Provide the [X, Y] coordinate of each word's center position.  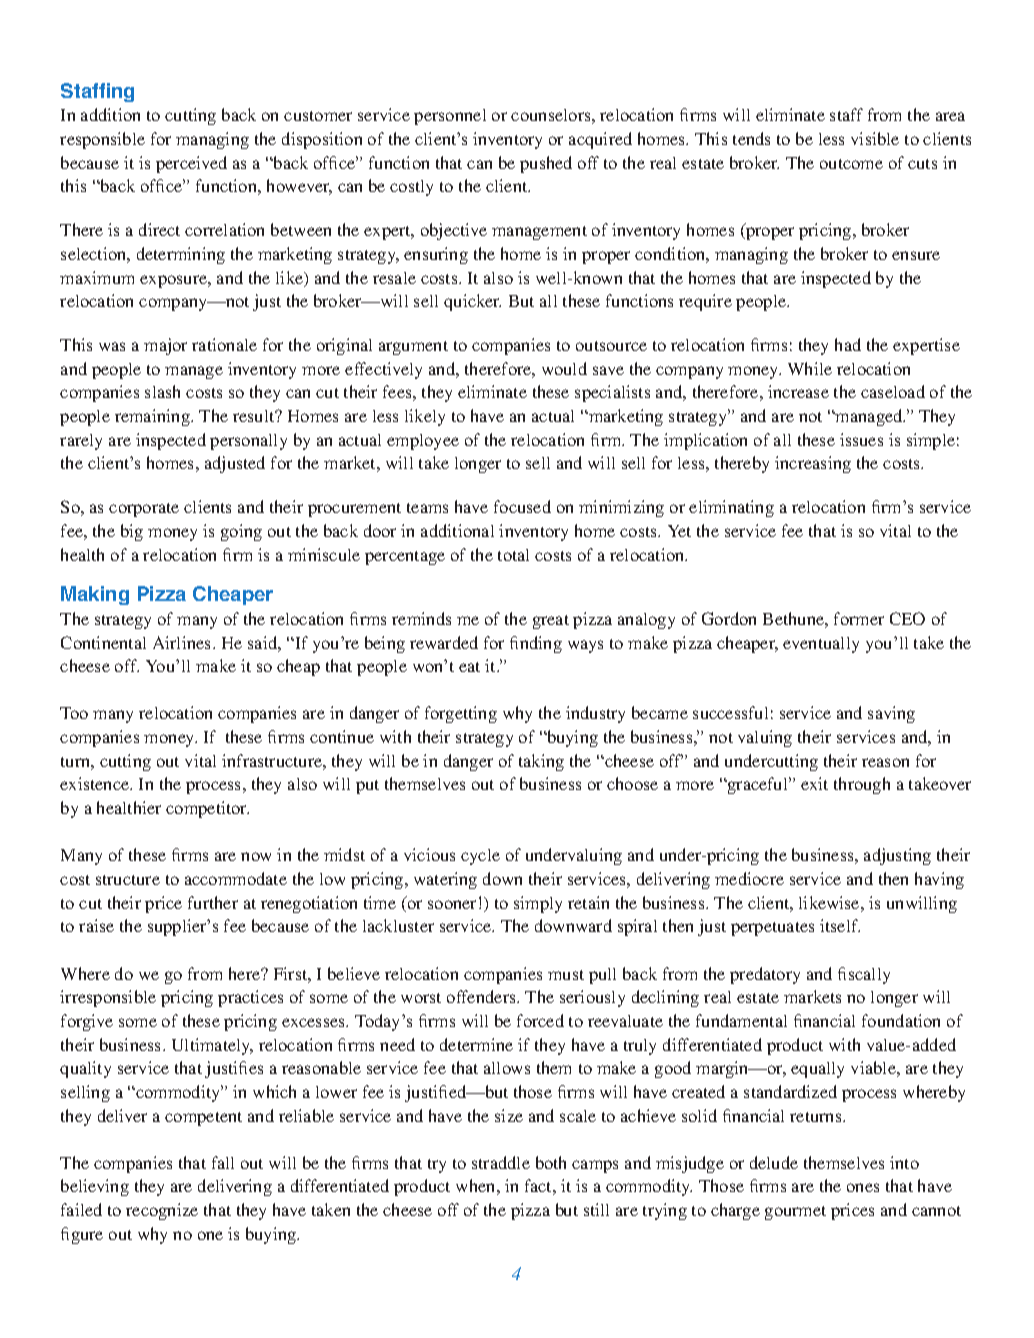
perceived [191, 164]
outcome [851, 164]
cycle [480, 857]
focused [522, 506]
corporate [144, 510]
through [862, 785]
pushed [546, 164]
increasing [813, 464]
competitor [207, 809]
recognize [162, 1211]
